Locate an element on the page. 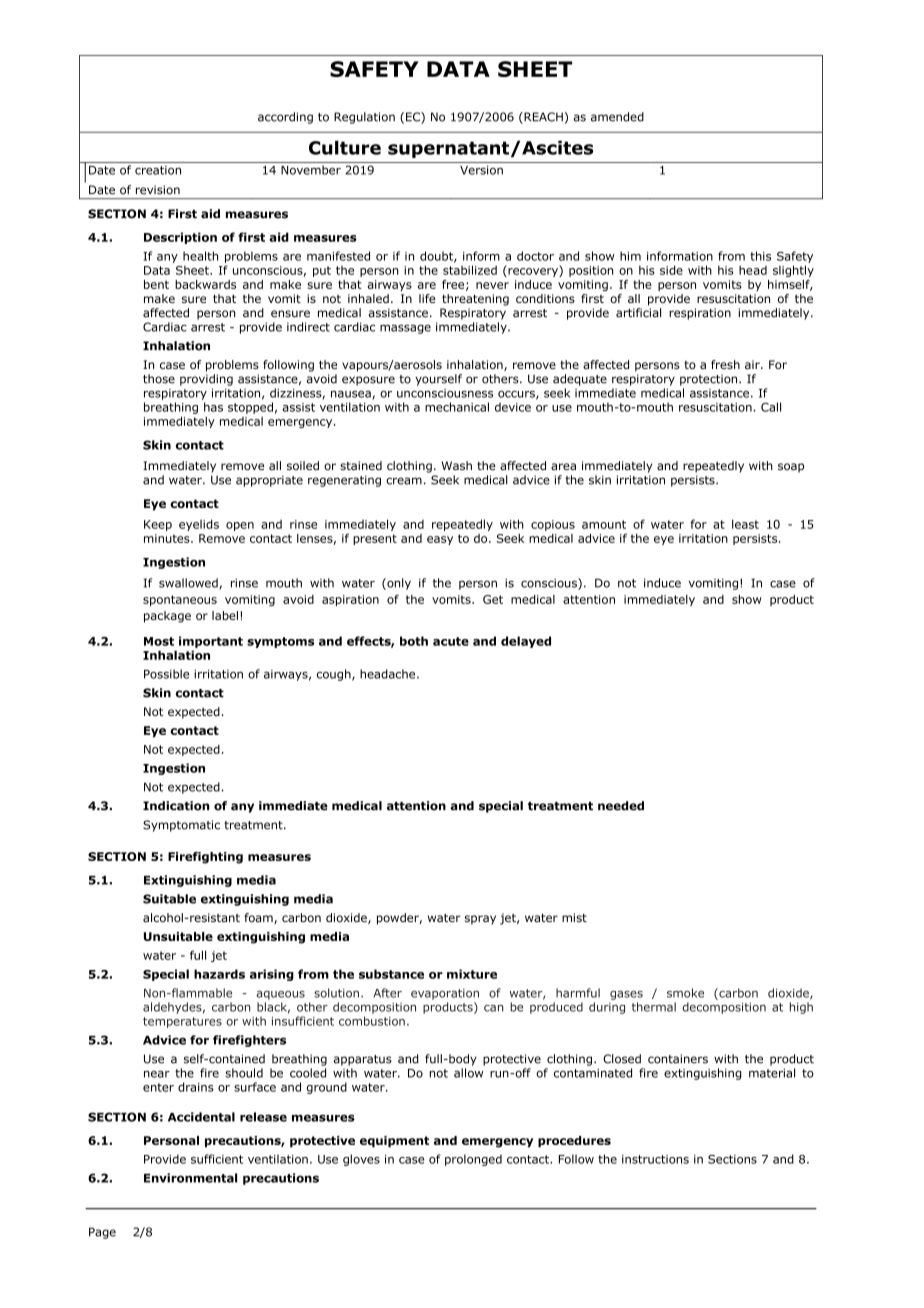 The height and width of the document is (1308, 924). Environmental is located at coordinates (190, 1178).
